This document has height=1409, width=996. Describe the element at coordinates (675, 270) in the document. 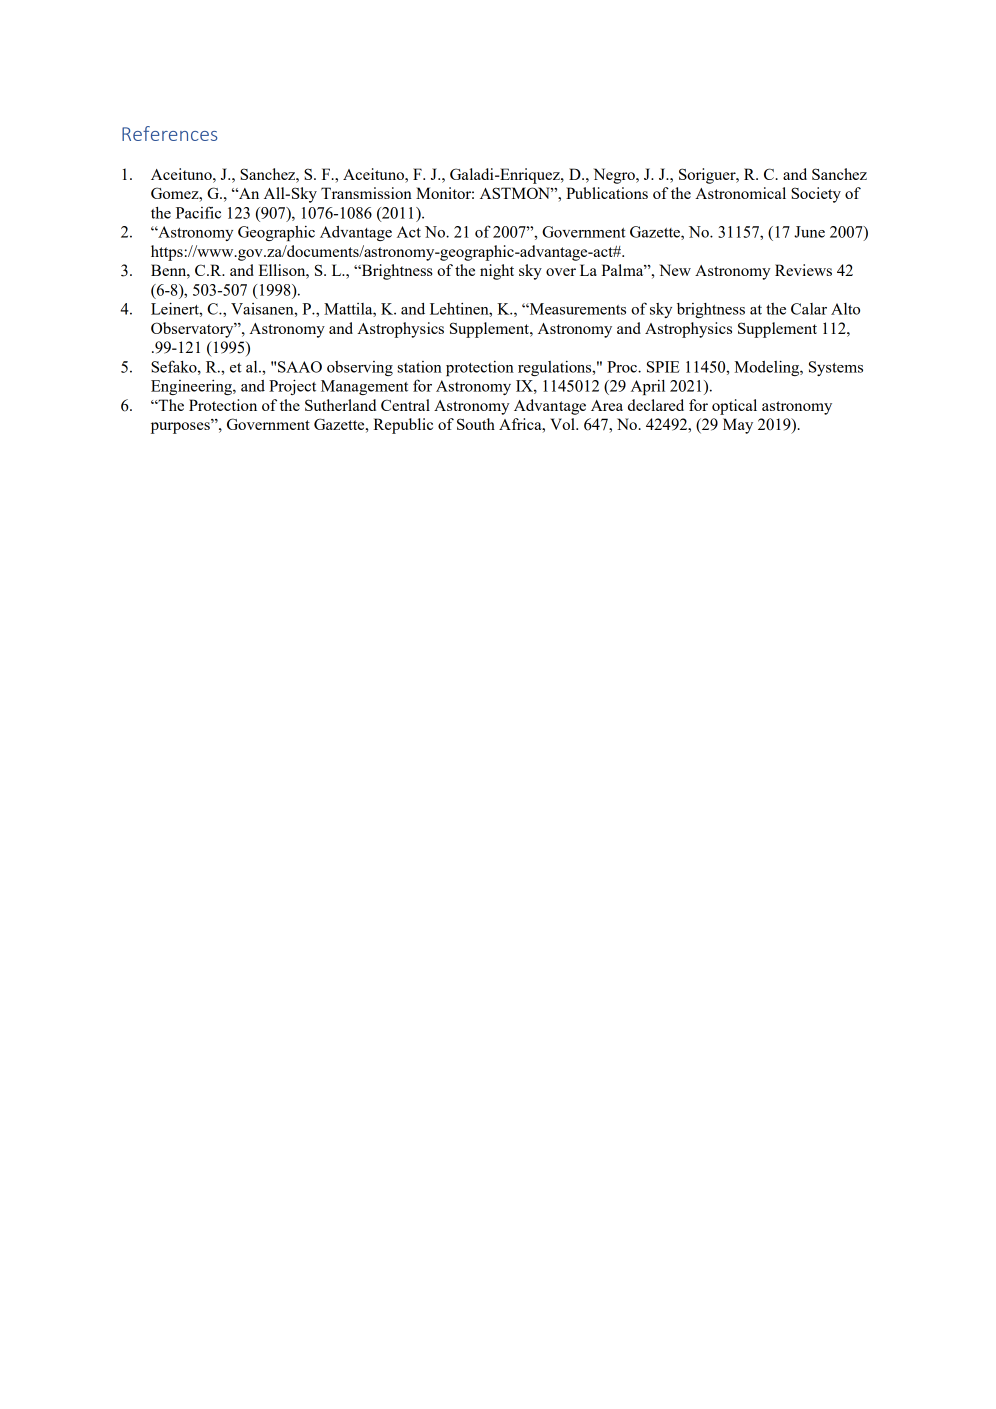

I see `New` at that location.
